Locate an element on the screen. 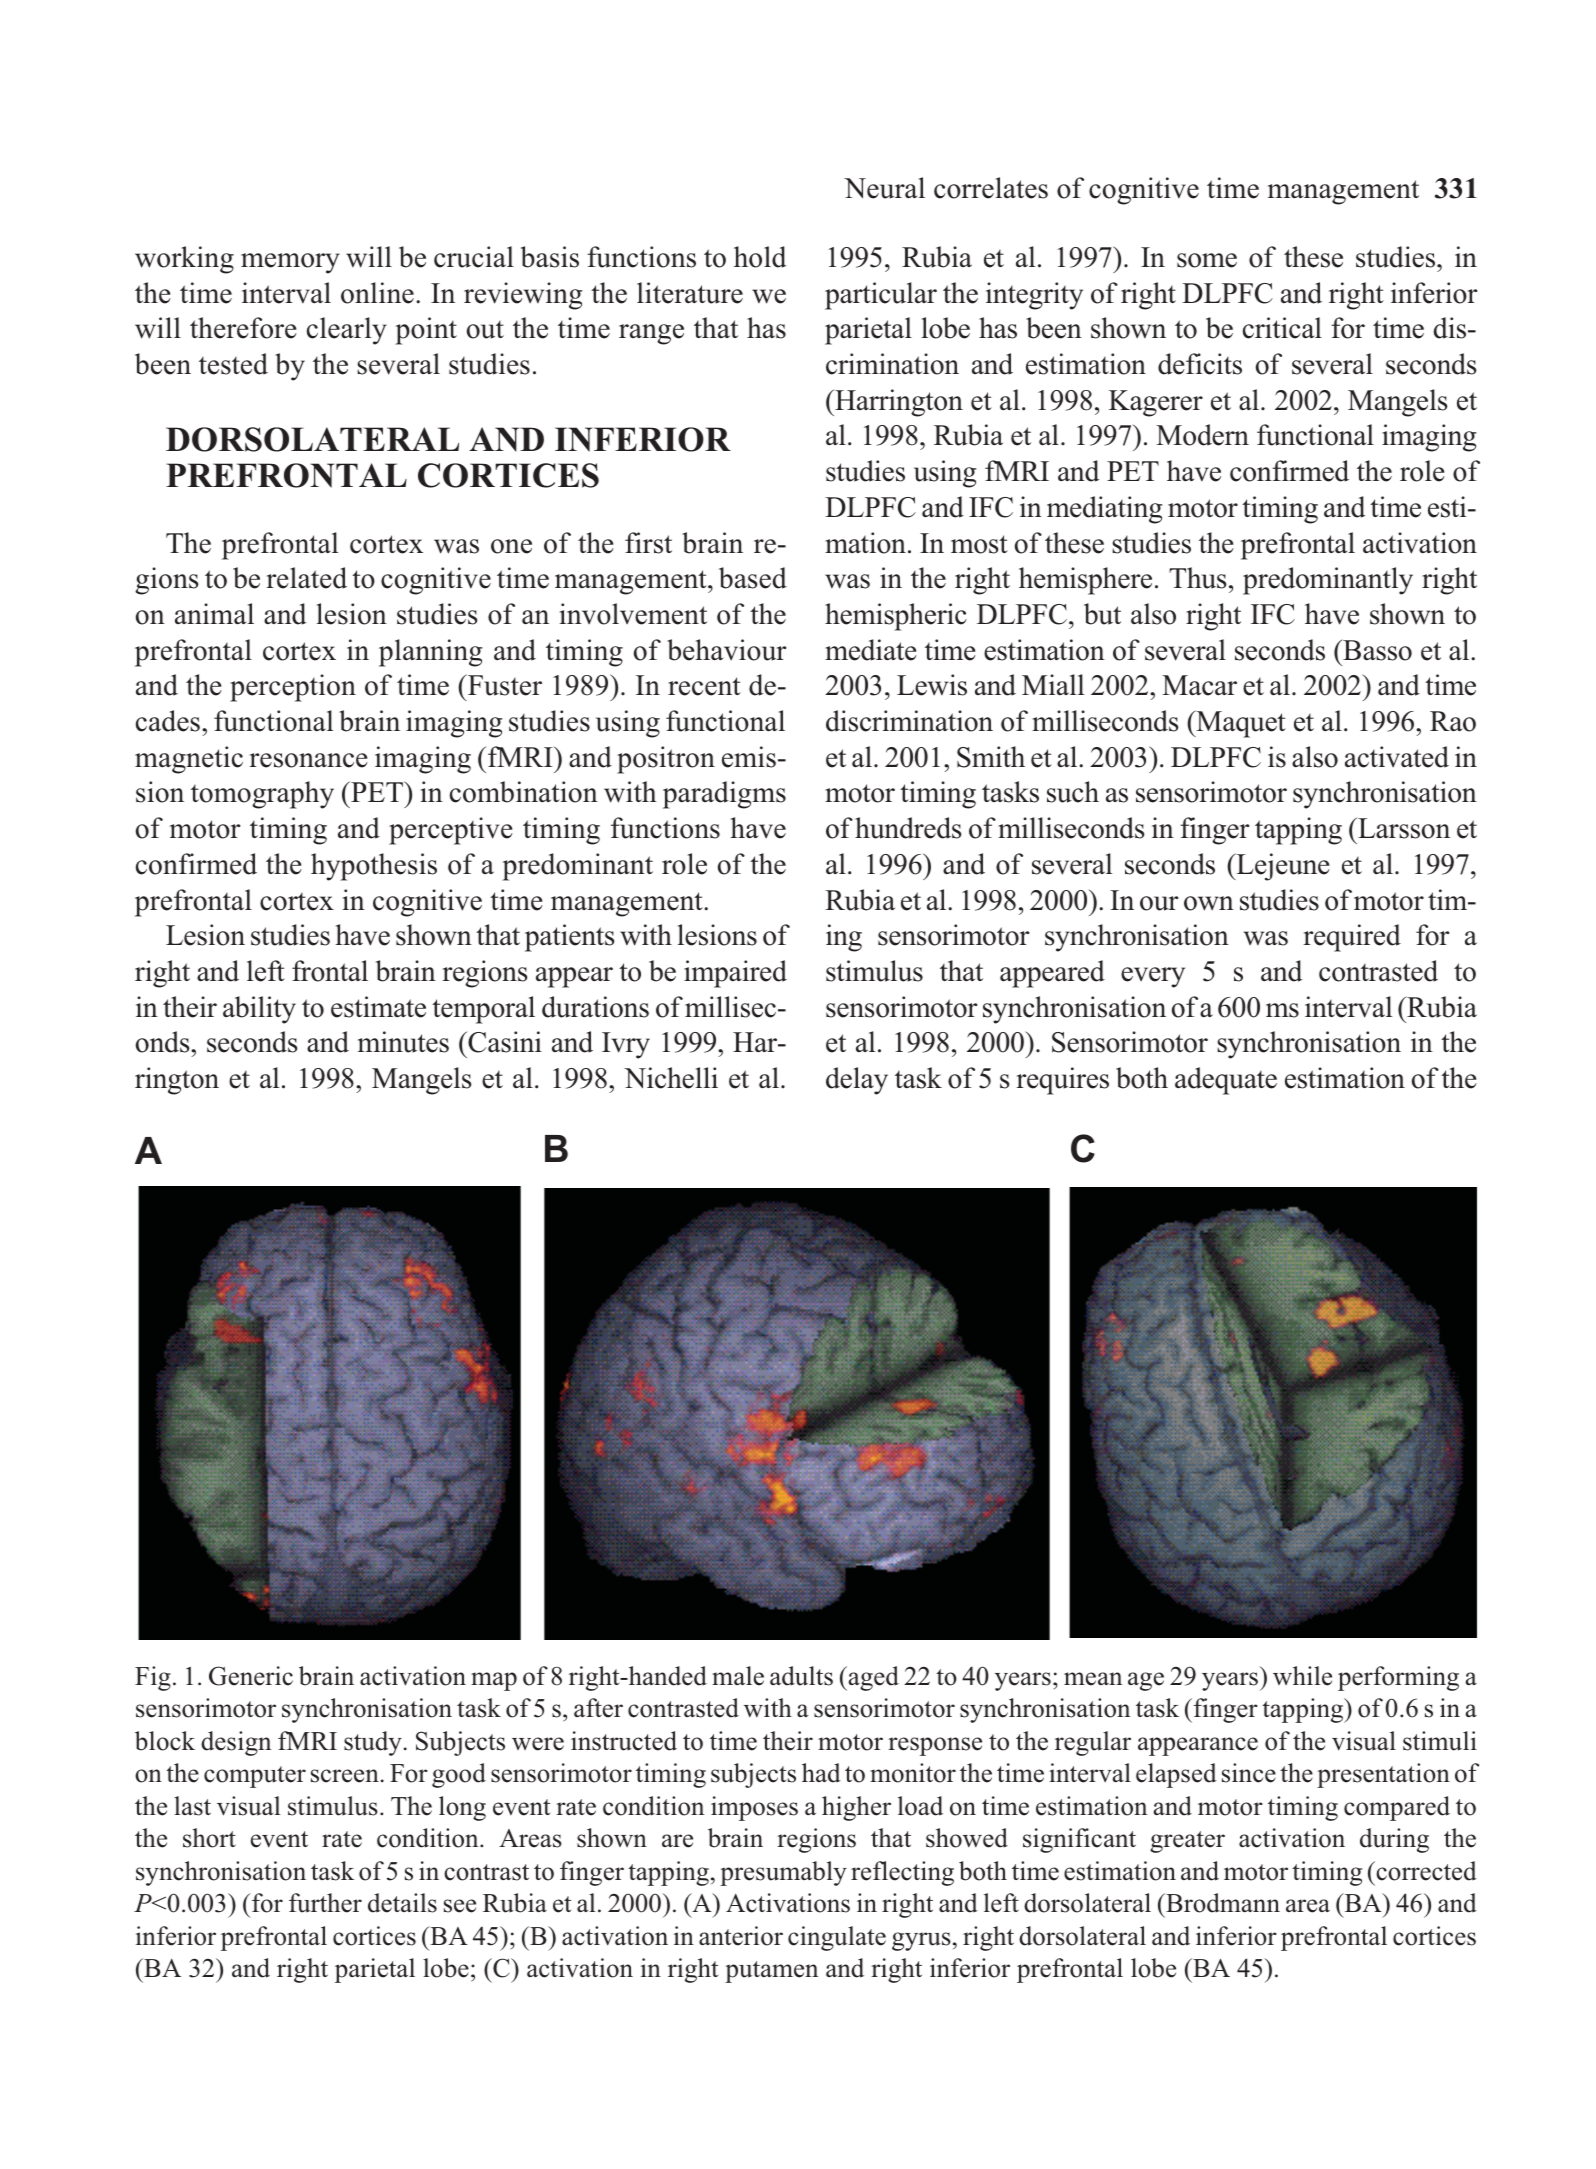 This screenshot has width=1596, height=2169. impaired is located at coordinates (735, 974).
